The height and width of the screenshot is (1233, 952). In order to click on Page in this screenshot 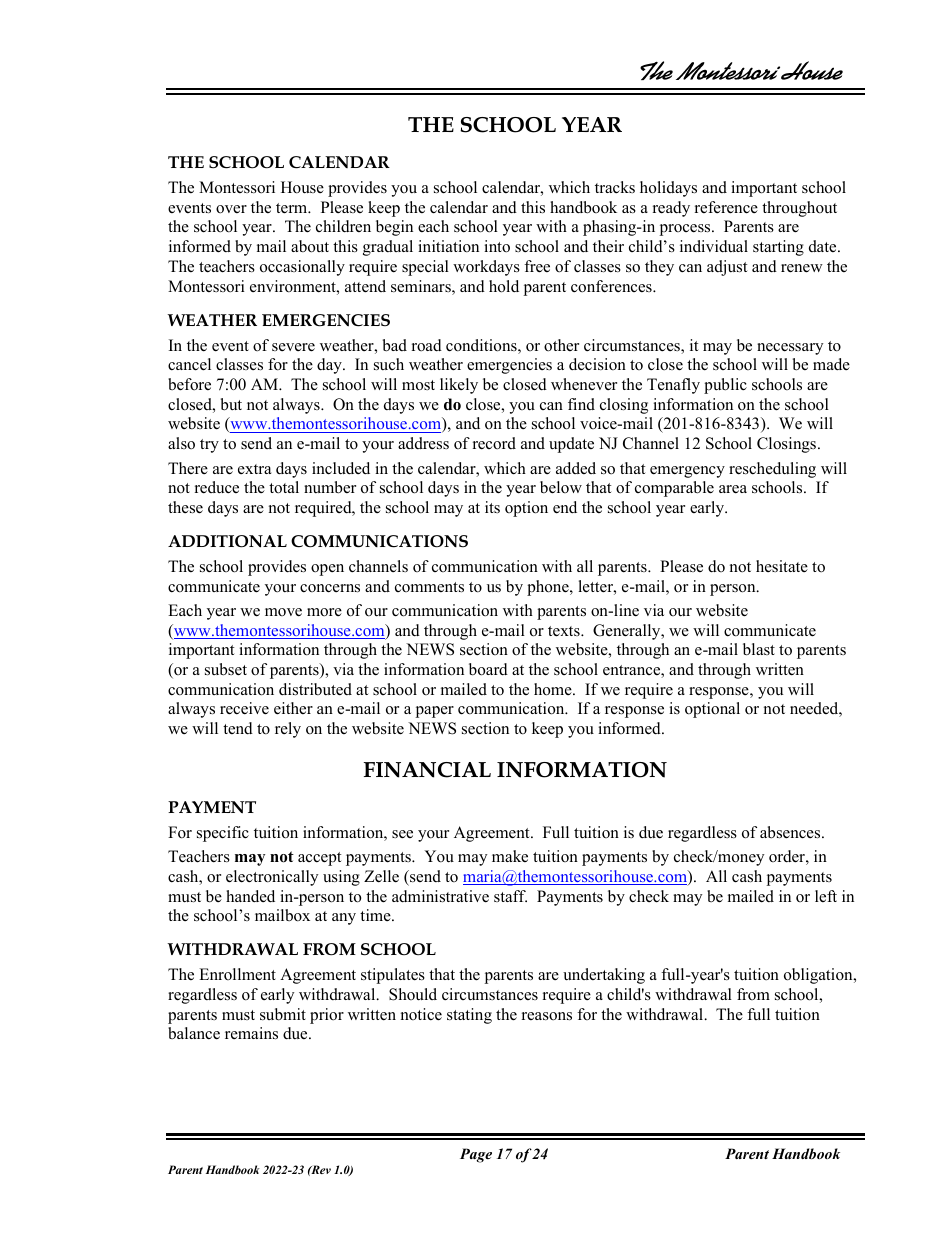, I will do `click(476, 1155)`.
